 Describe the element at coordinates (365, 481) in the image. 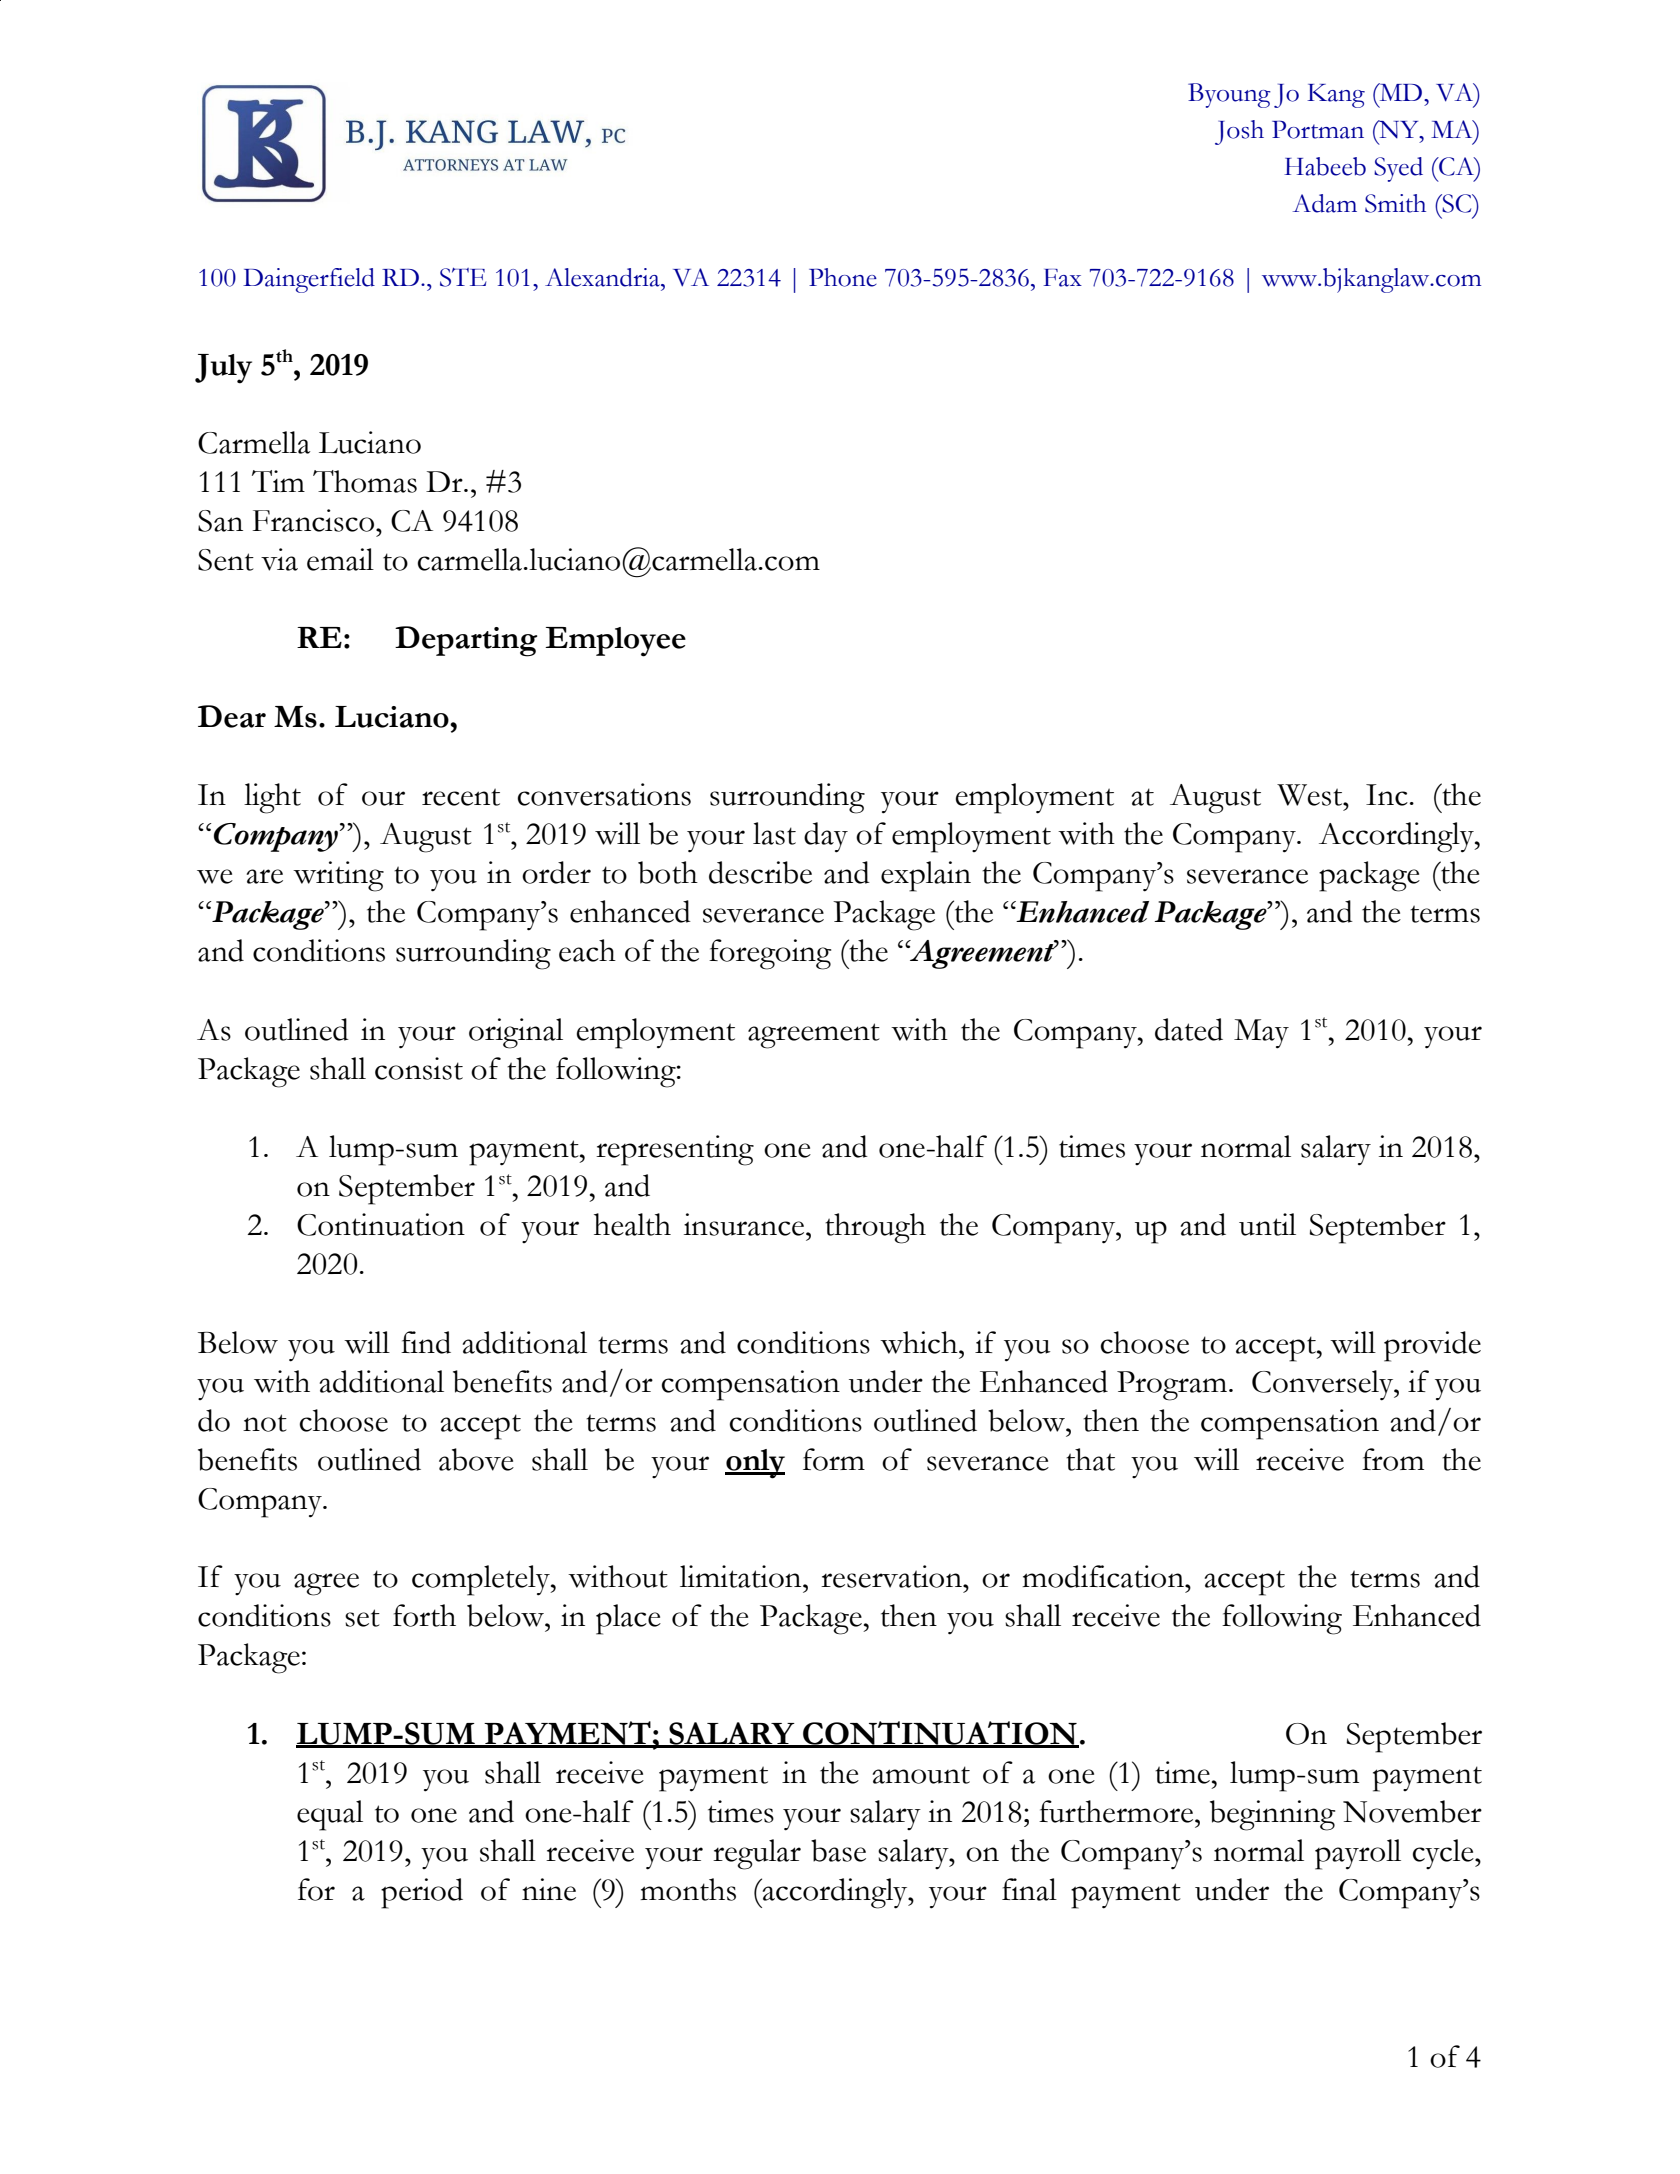

I see `Thomas` at that location.
